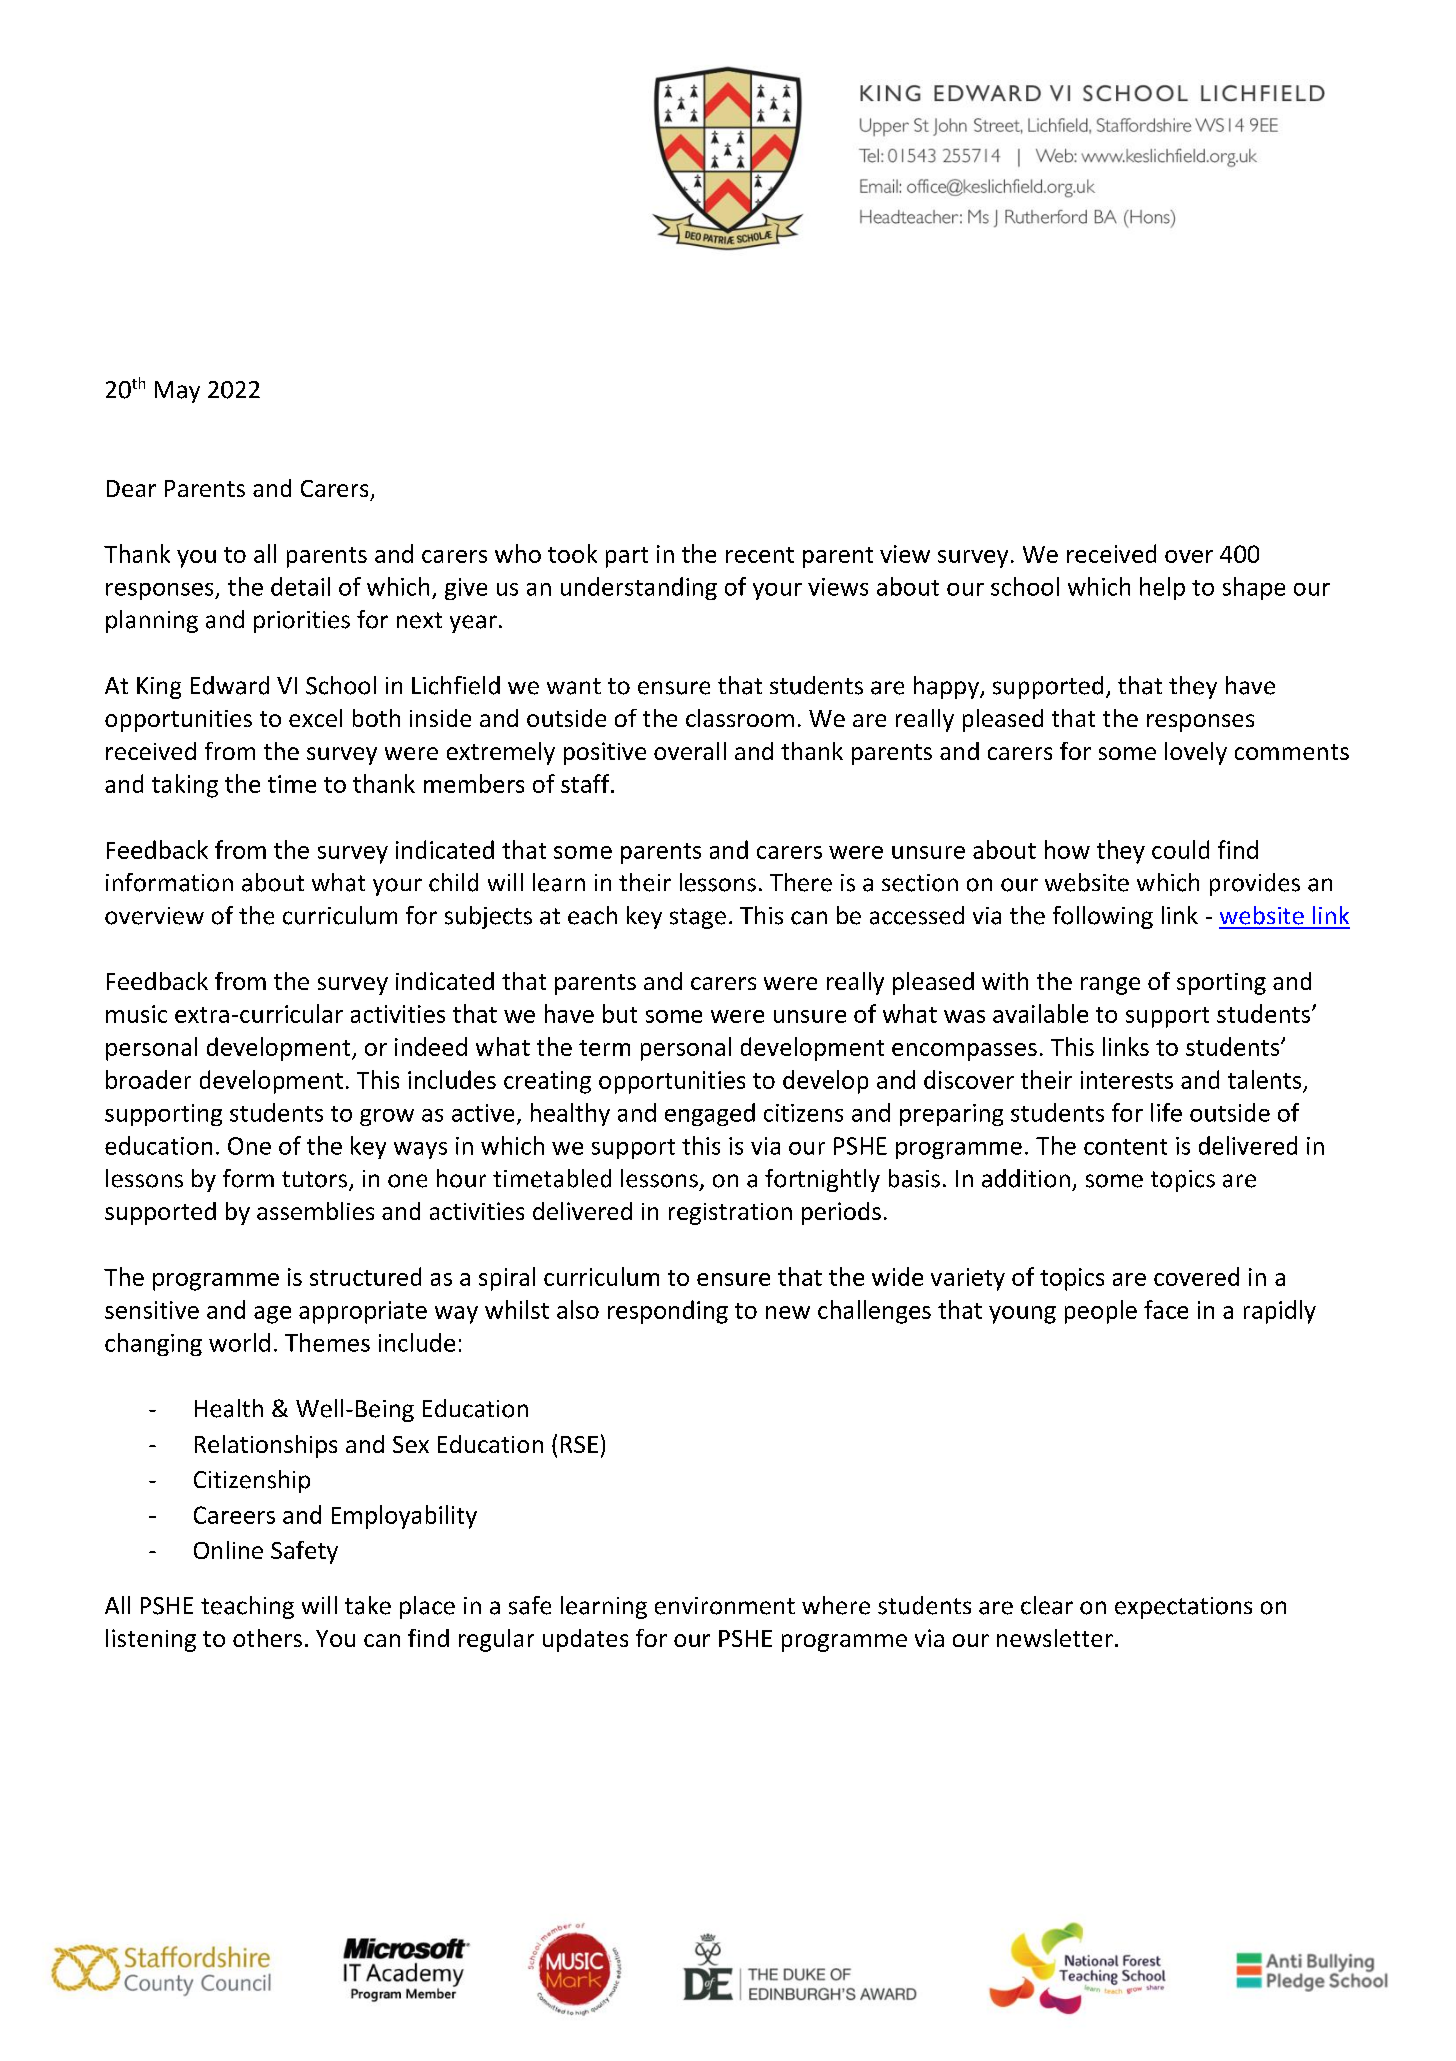  Describe the element at coordinates (725, 1606) in the document. I see `environment` at that location.
